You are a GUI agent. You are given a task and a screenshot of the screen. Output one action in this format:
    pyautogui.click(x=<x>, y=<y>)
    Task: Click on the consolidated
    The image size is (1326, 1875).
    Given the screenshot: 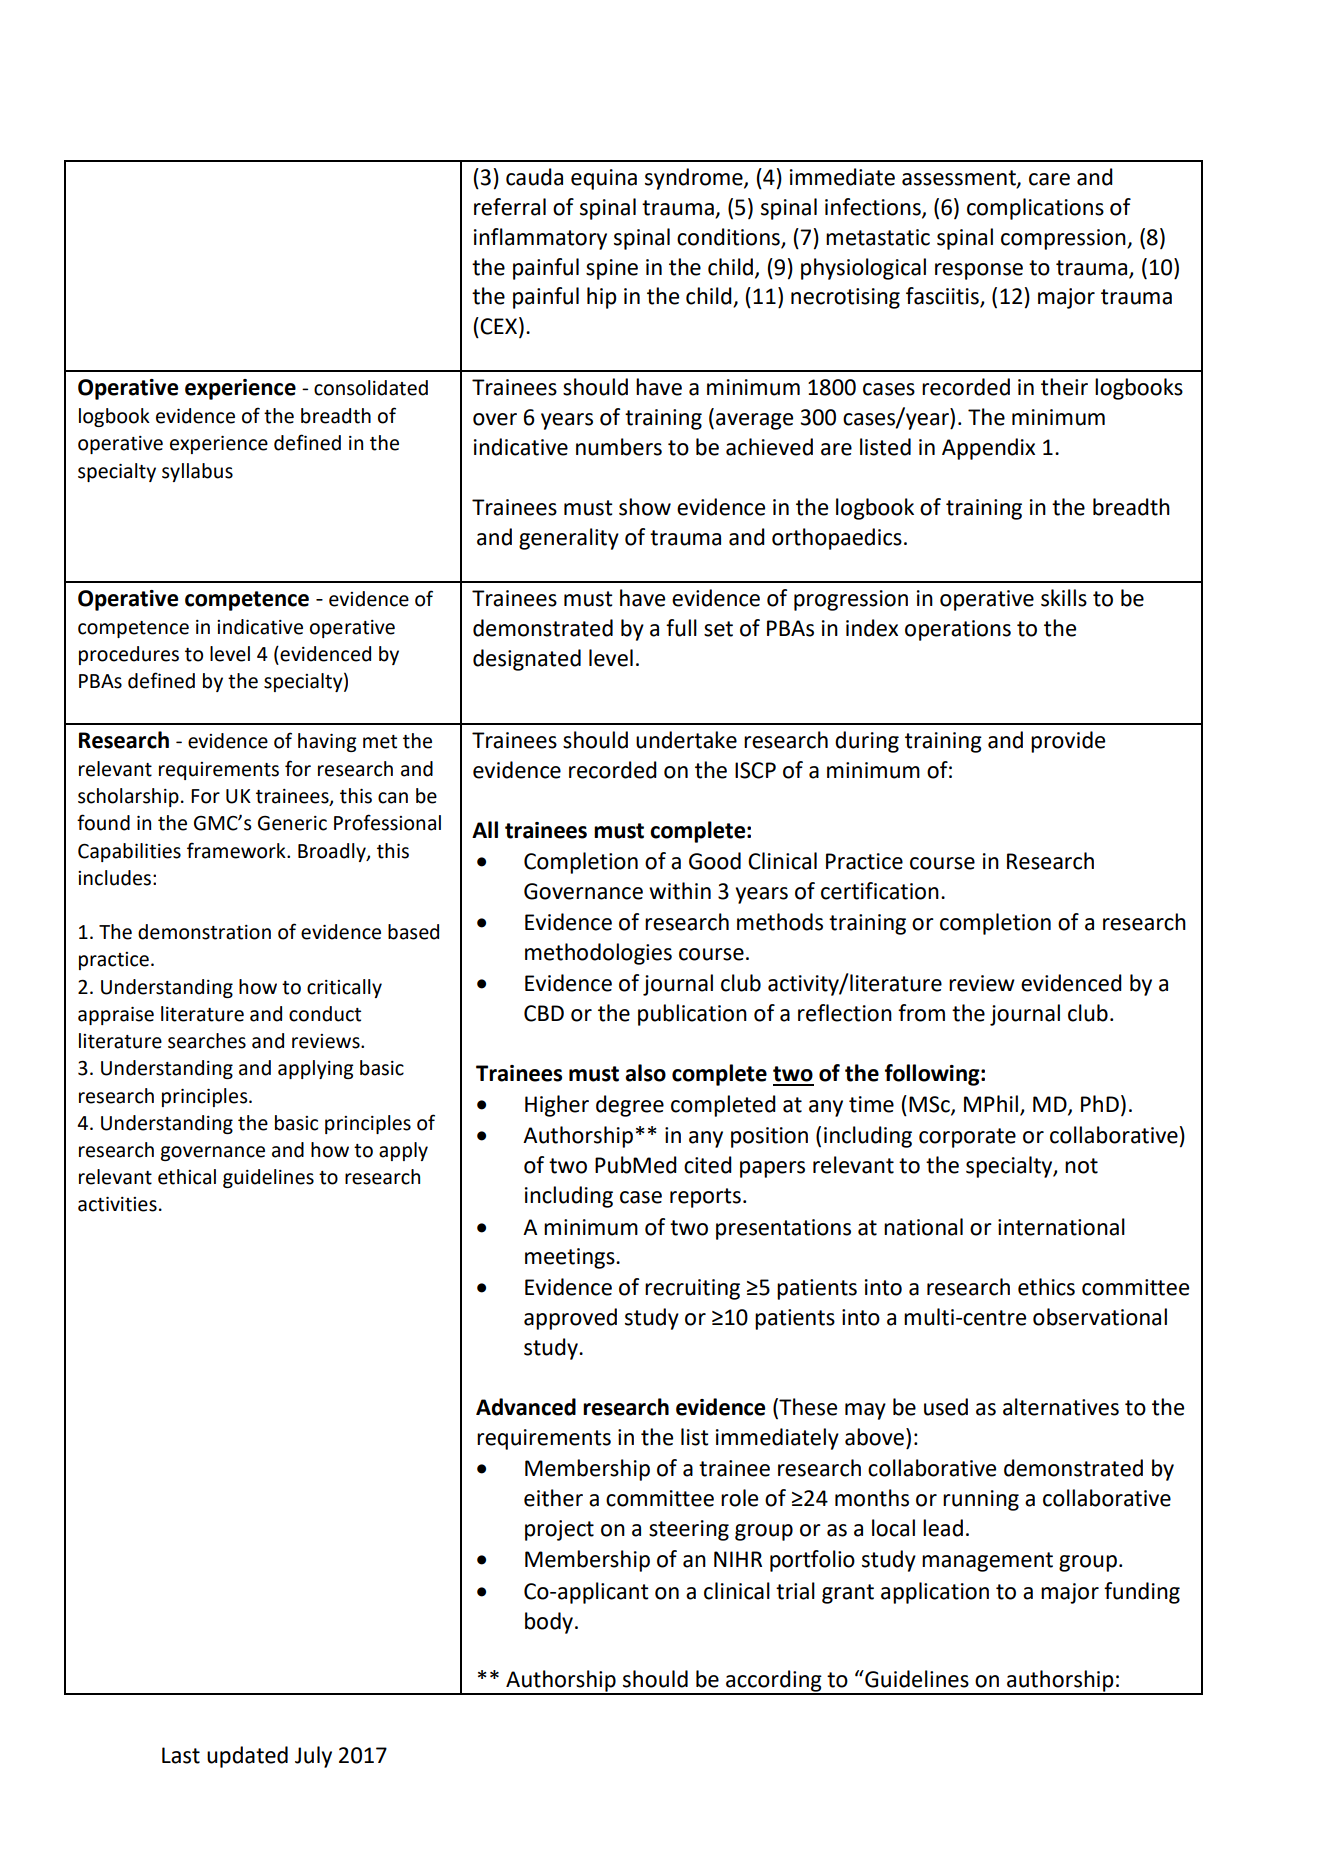 What is the action you would take?
    pyautogui.click(x=371, y=388)
